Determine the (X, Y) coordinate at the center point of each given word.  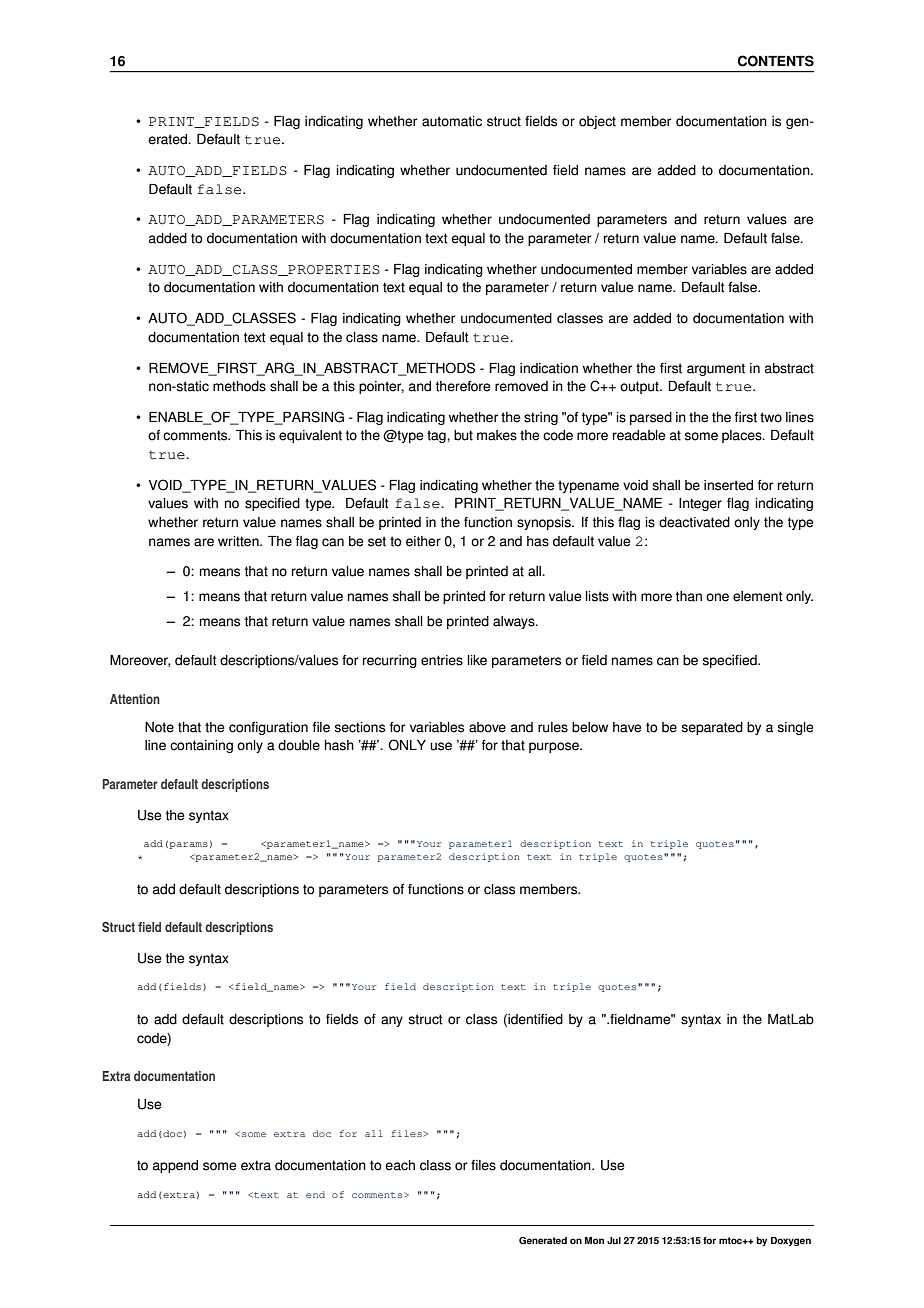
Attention (135, 699)
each (400, 1165)
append (175, 1166)
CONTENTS (776, 61)
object (597, 122)
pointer (381, 387)
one (717, 597)
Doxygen (791, 1241)
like (477, 660)
